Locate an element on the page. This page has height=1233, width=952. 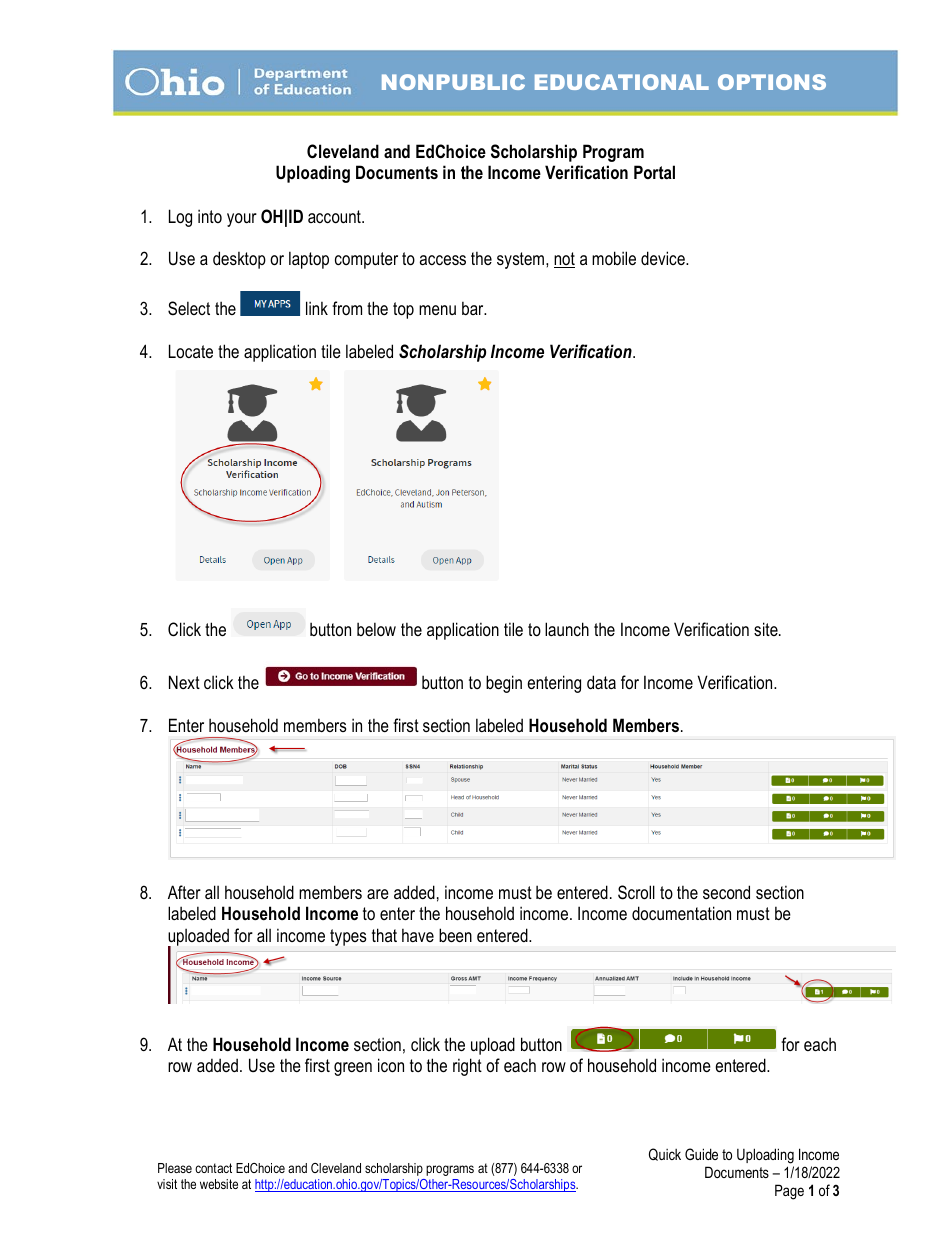
Next is located at coordinates (184, 682).
